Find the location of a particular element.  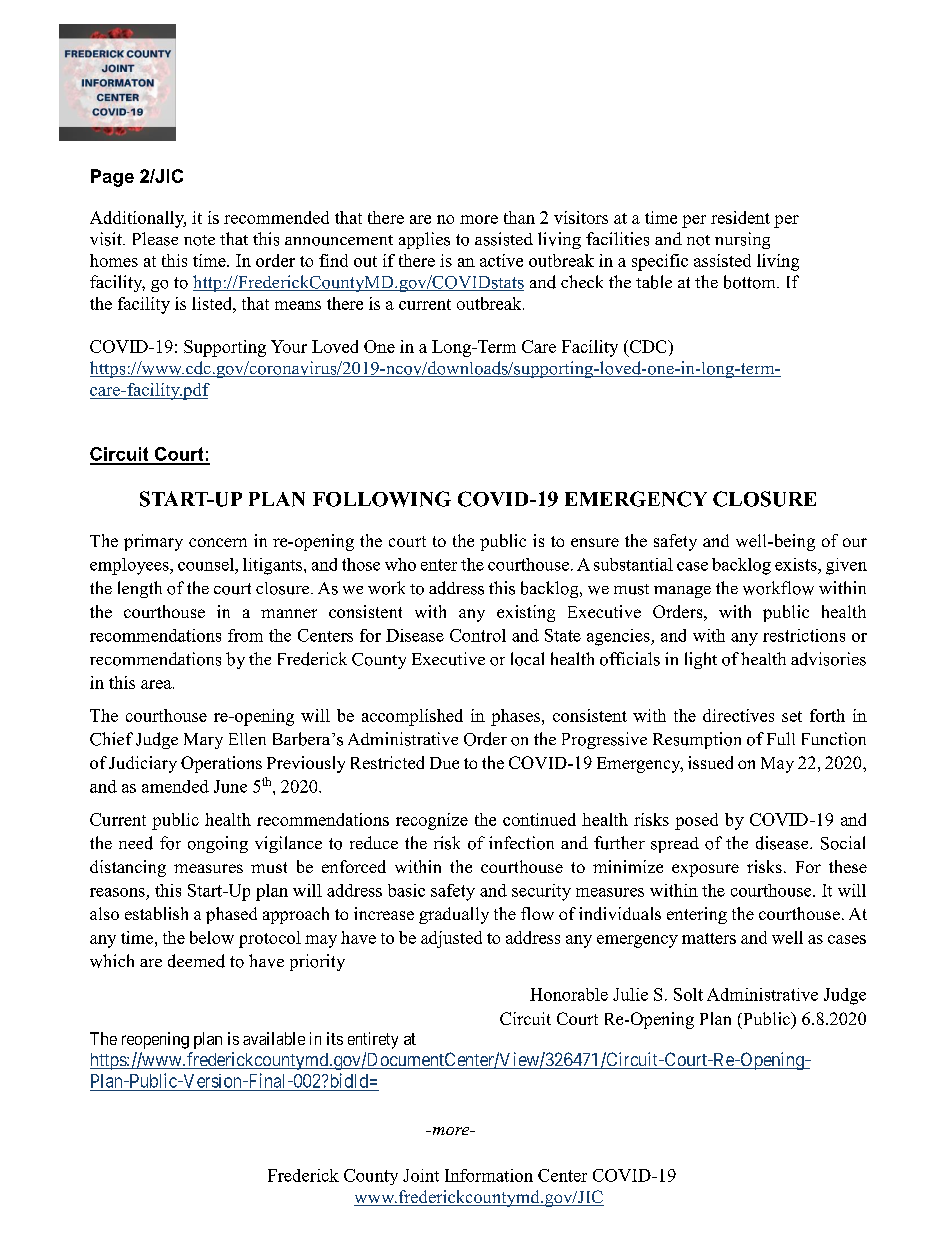

directives is located at coordinates (738, 715).
